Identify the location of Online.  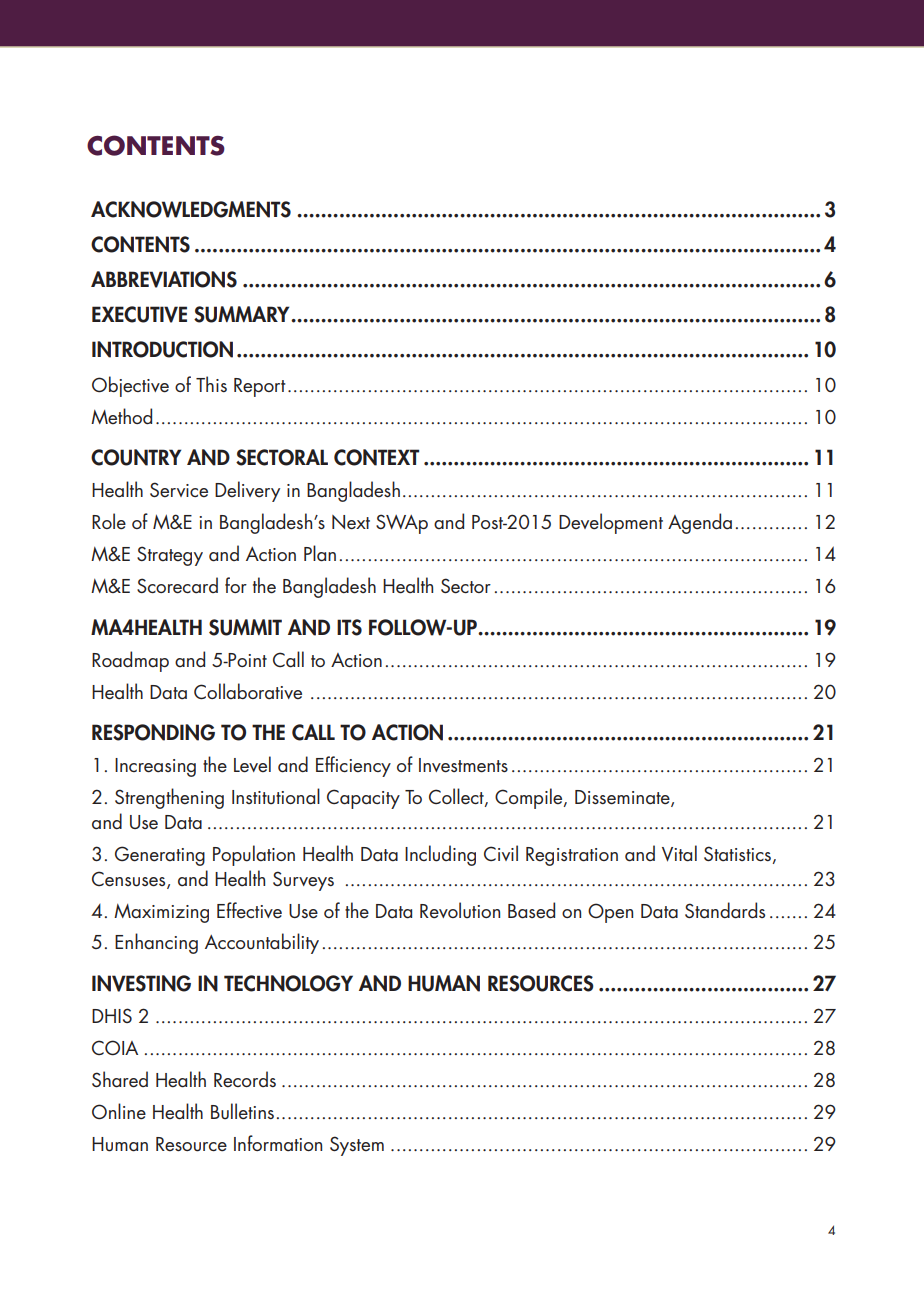
(119, 1111).
